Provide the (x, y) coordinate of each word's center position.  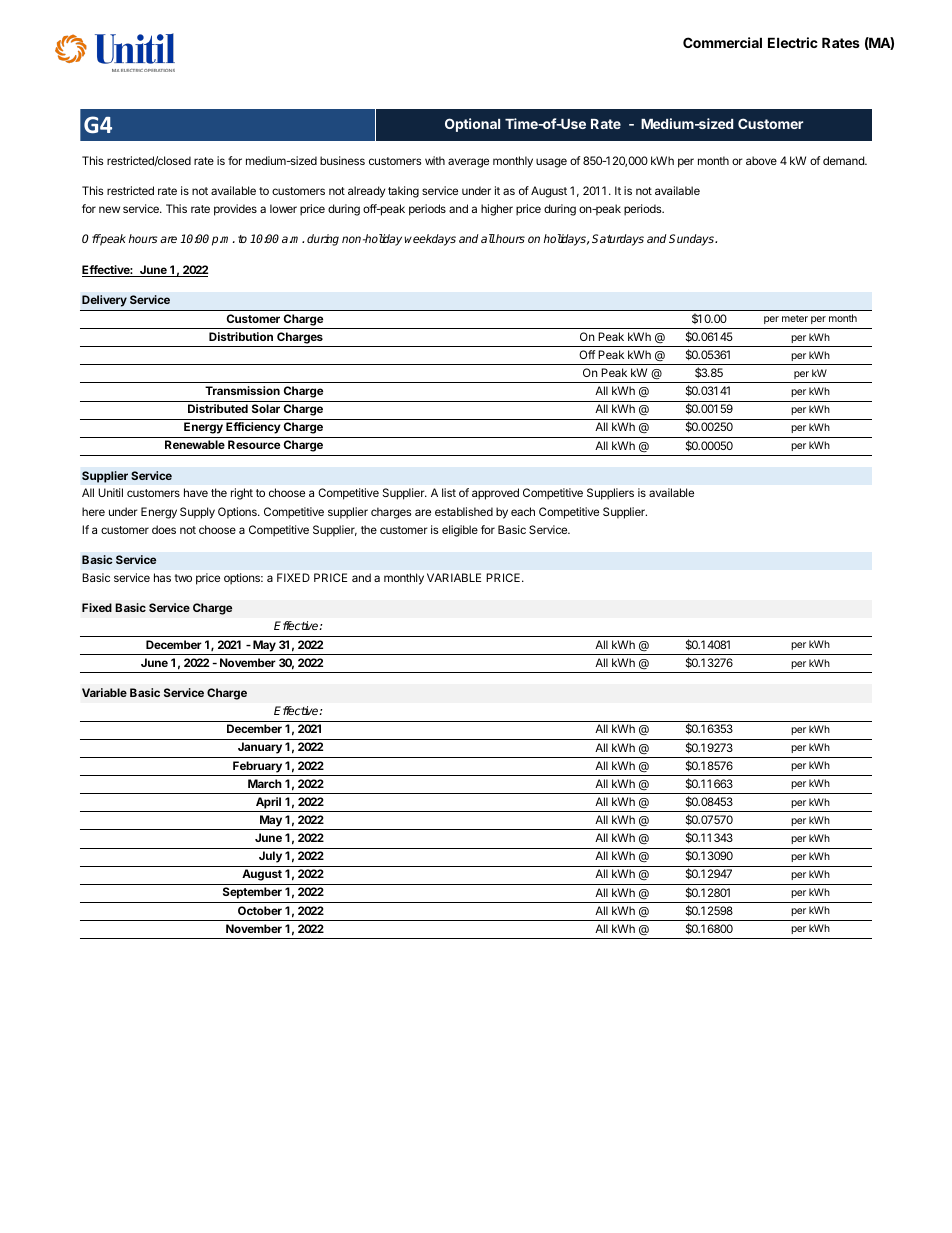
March (265, 783)
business (342, 160)
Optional (472, 125)
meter (795, 318)
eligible (460, 531)
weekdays (430, 240)
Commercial (722, 42)
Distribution (241, 336)
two (183, 578)
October (260, 910)
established (464, 511)
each (523, 511)
